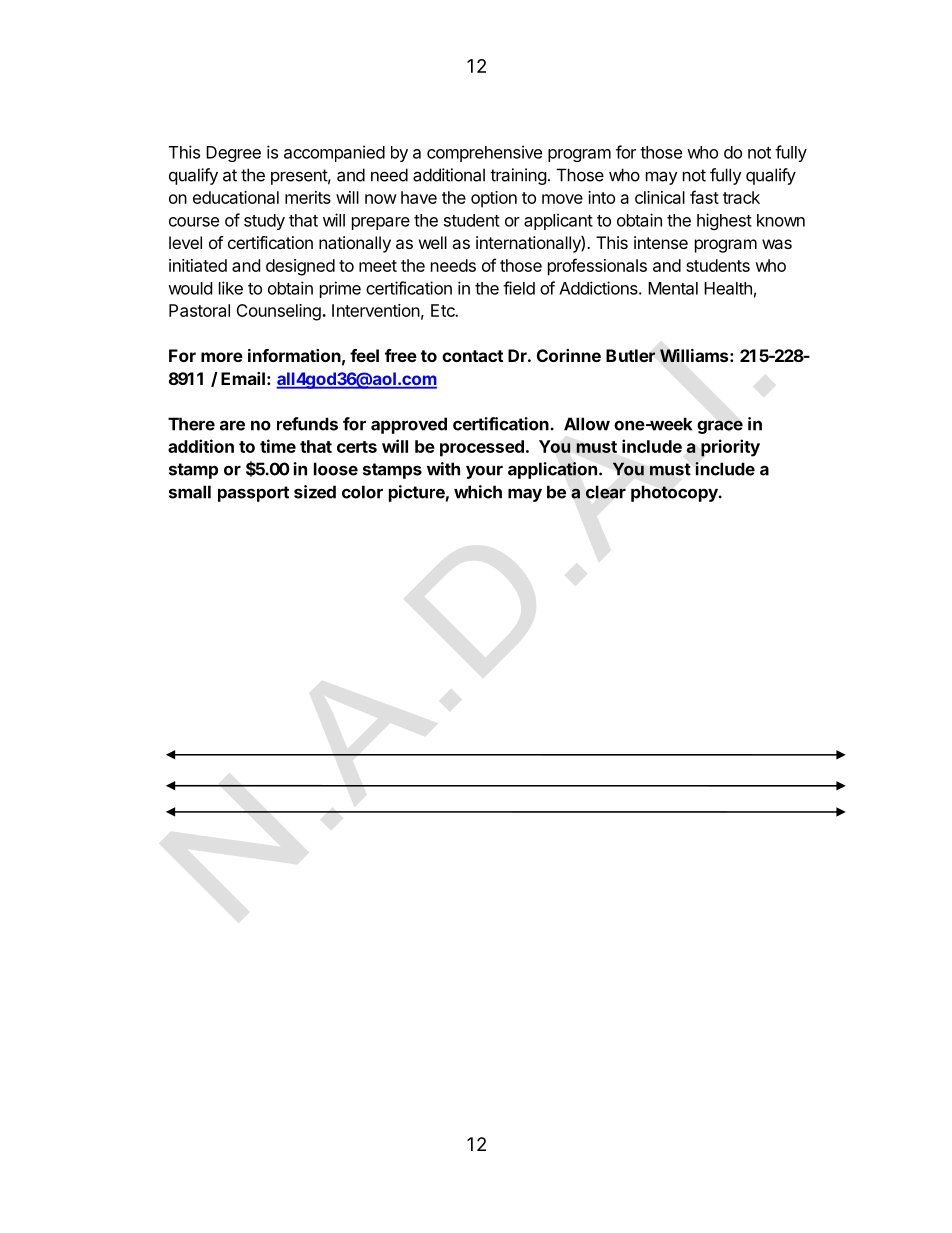  Describe the element at coordinates (630, 355) in the document. I see `Butler` at that location.
